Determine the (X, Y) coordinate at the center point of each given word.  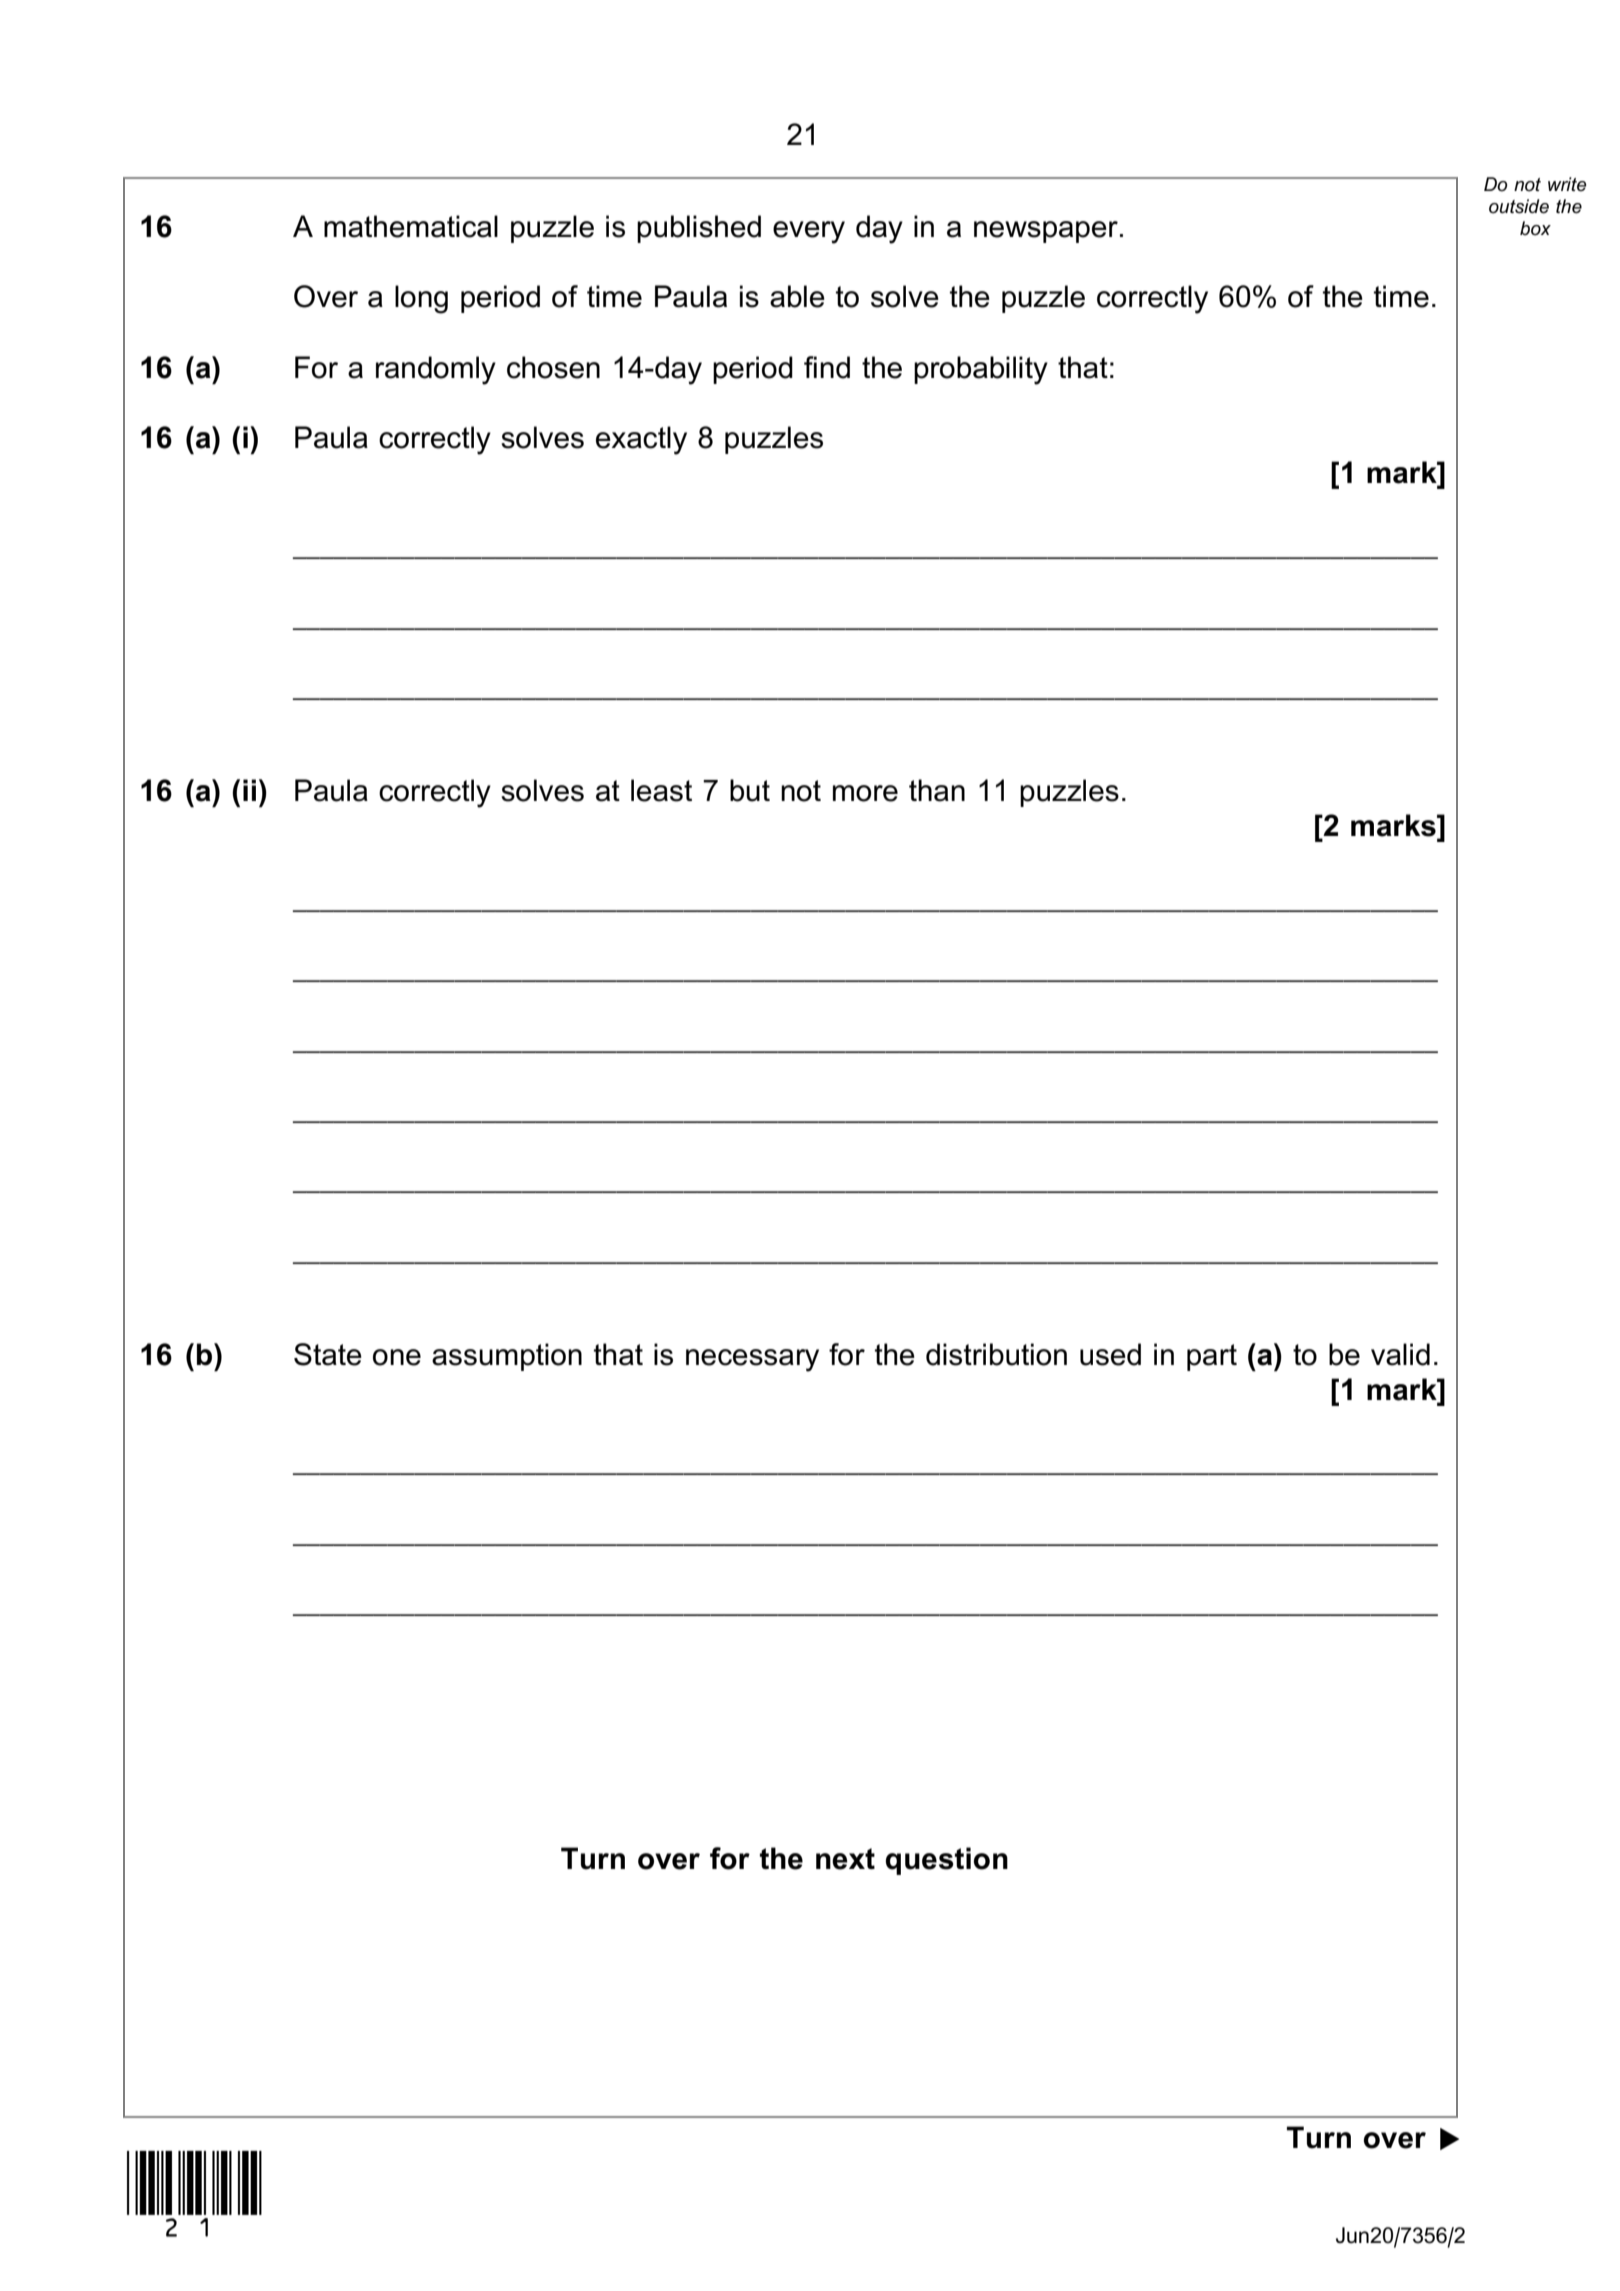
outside (1519, 206)
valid (1400, 1354)
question (947, 1861)
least (661, 790)
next (845, 1859)
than (937, 790)
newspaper (1046, 232)
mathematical (411, 226)
